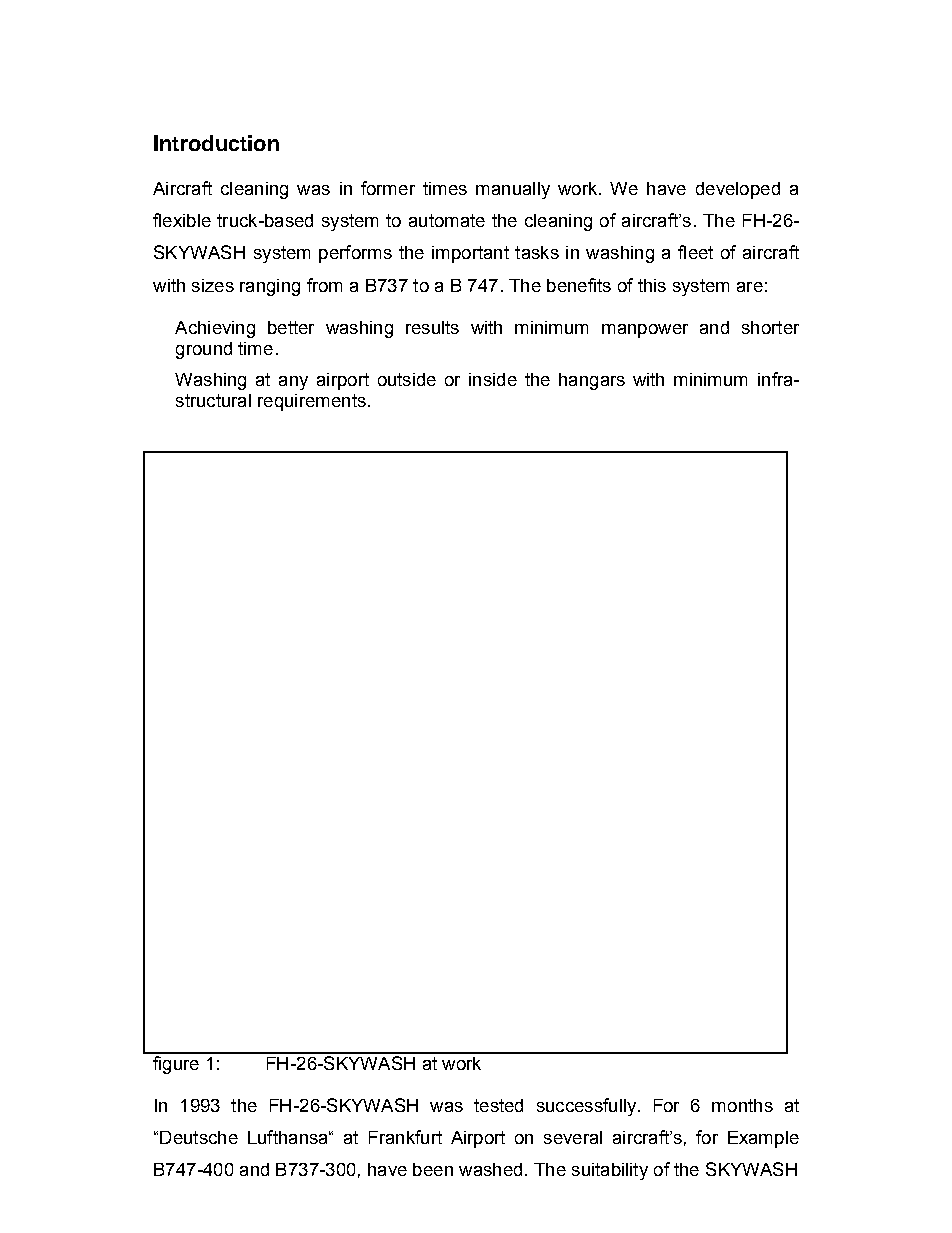 Image resolution: width=952 pixels, height=1233 pixels. I want to click on Frankfurt, so click(405, 1137).
